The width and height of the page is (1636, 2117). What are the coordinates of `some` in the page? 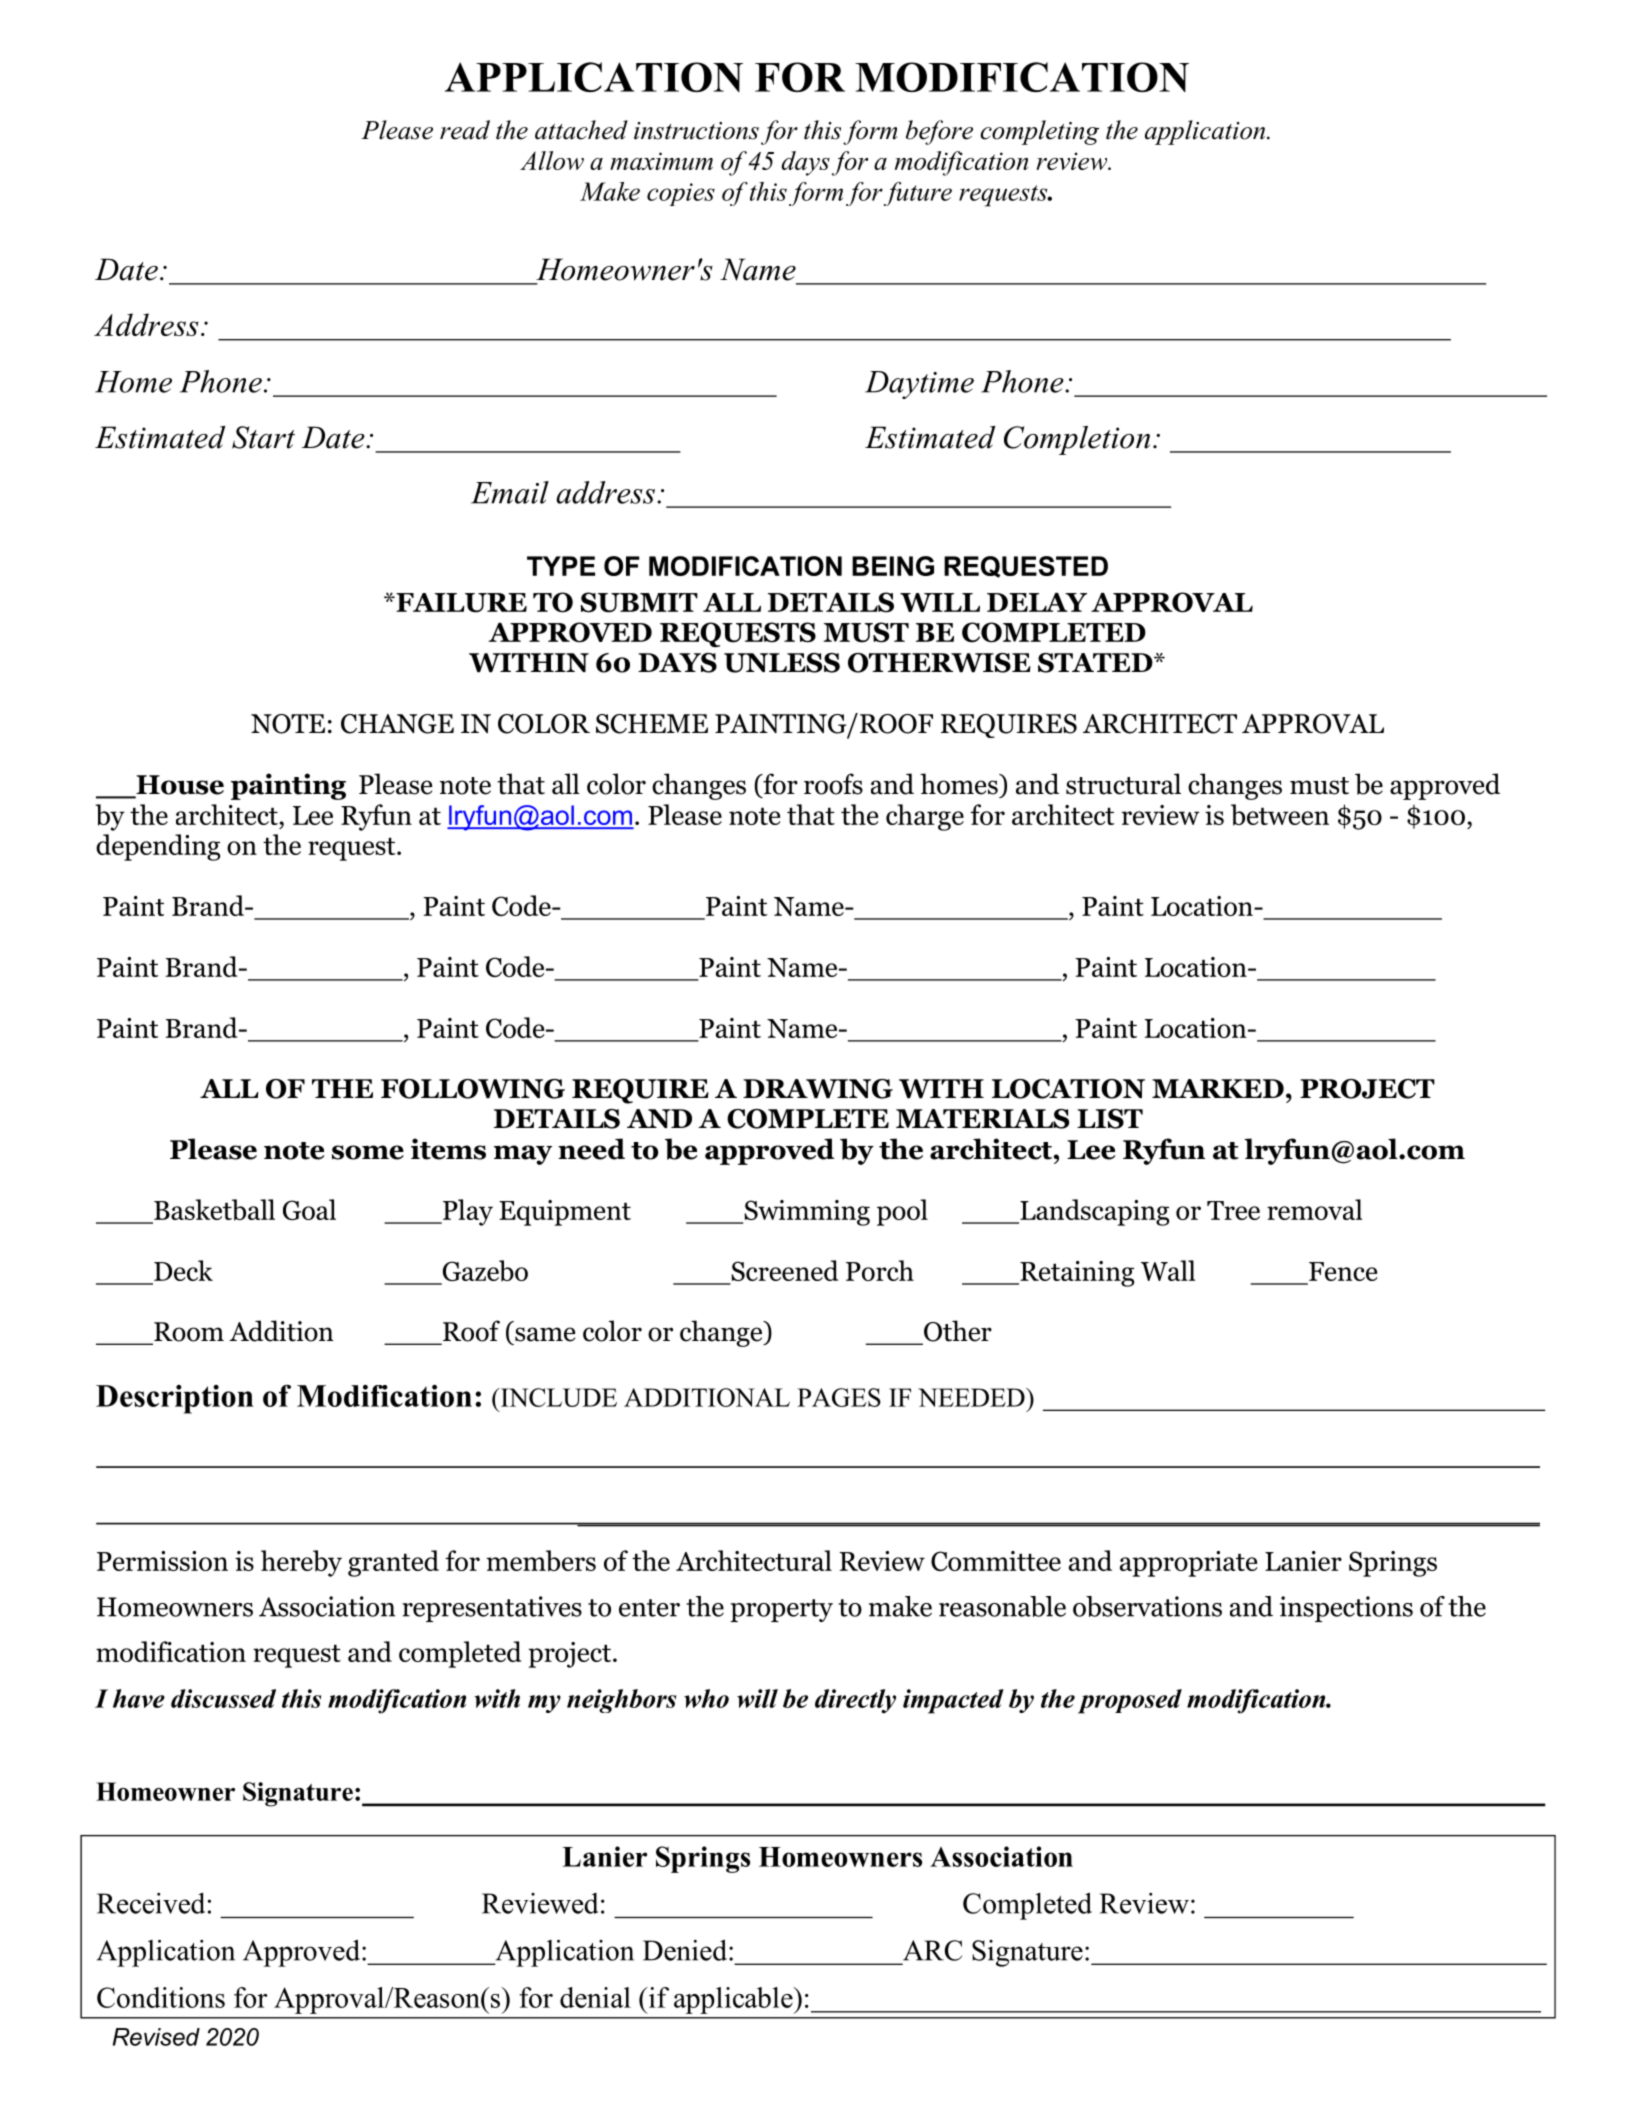 It's located at (368, 1152).
